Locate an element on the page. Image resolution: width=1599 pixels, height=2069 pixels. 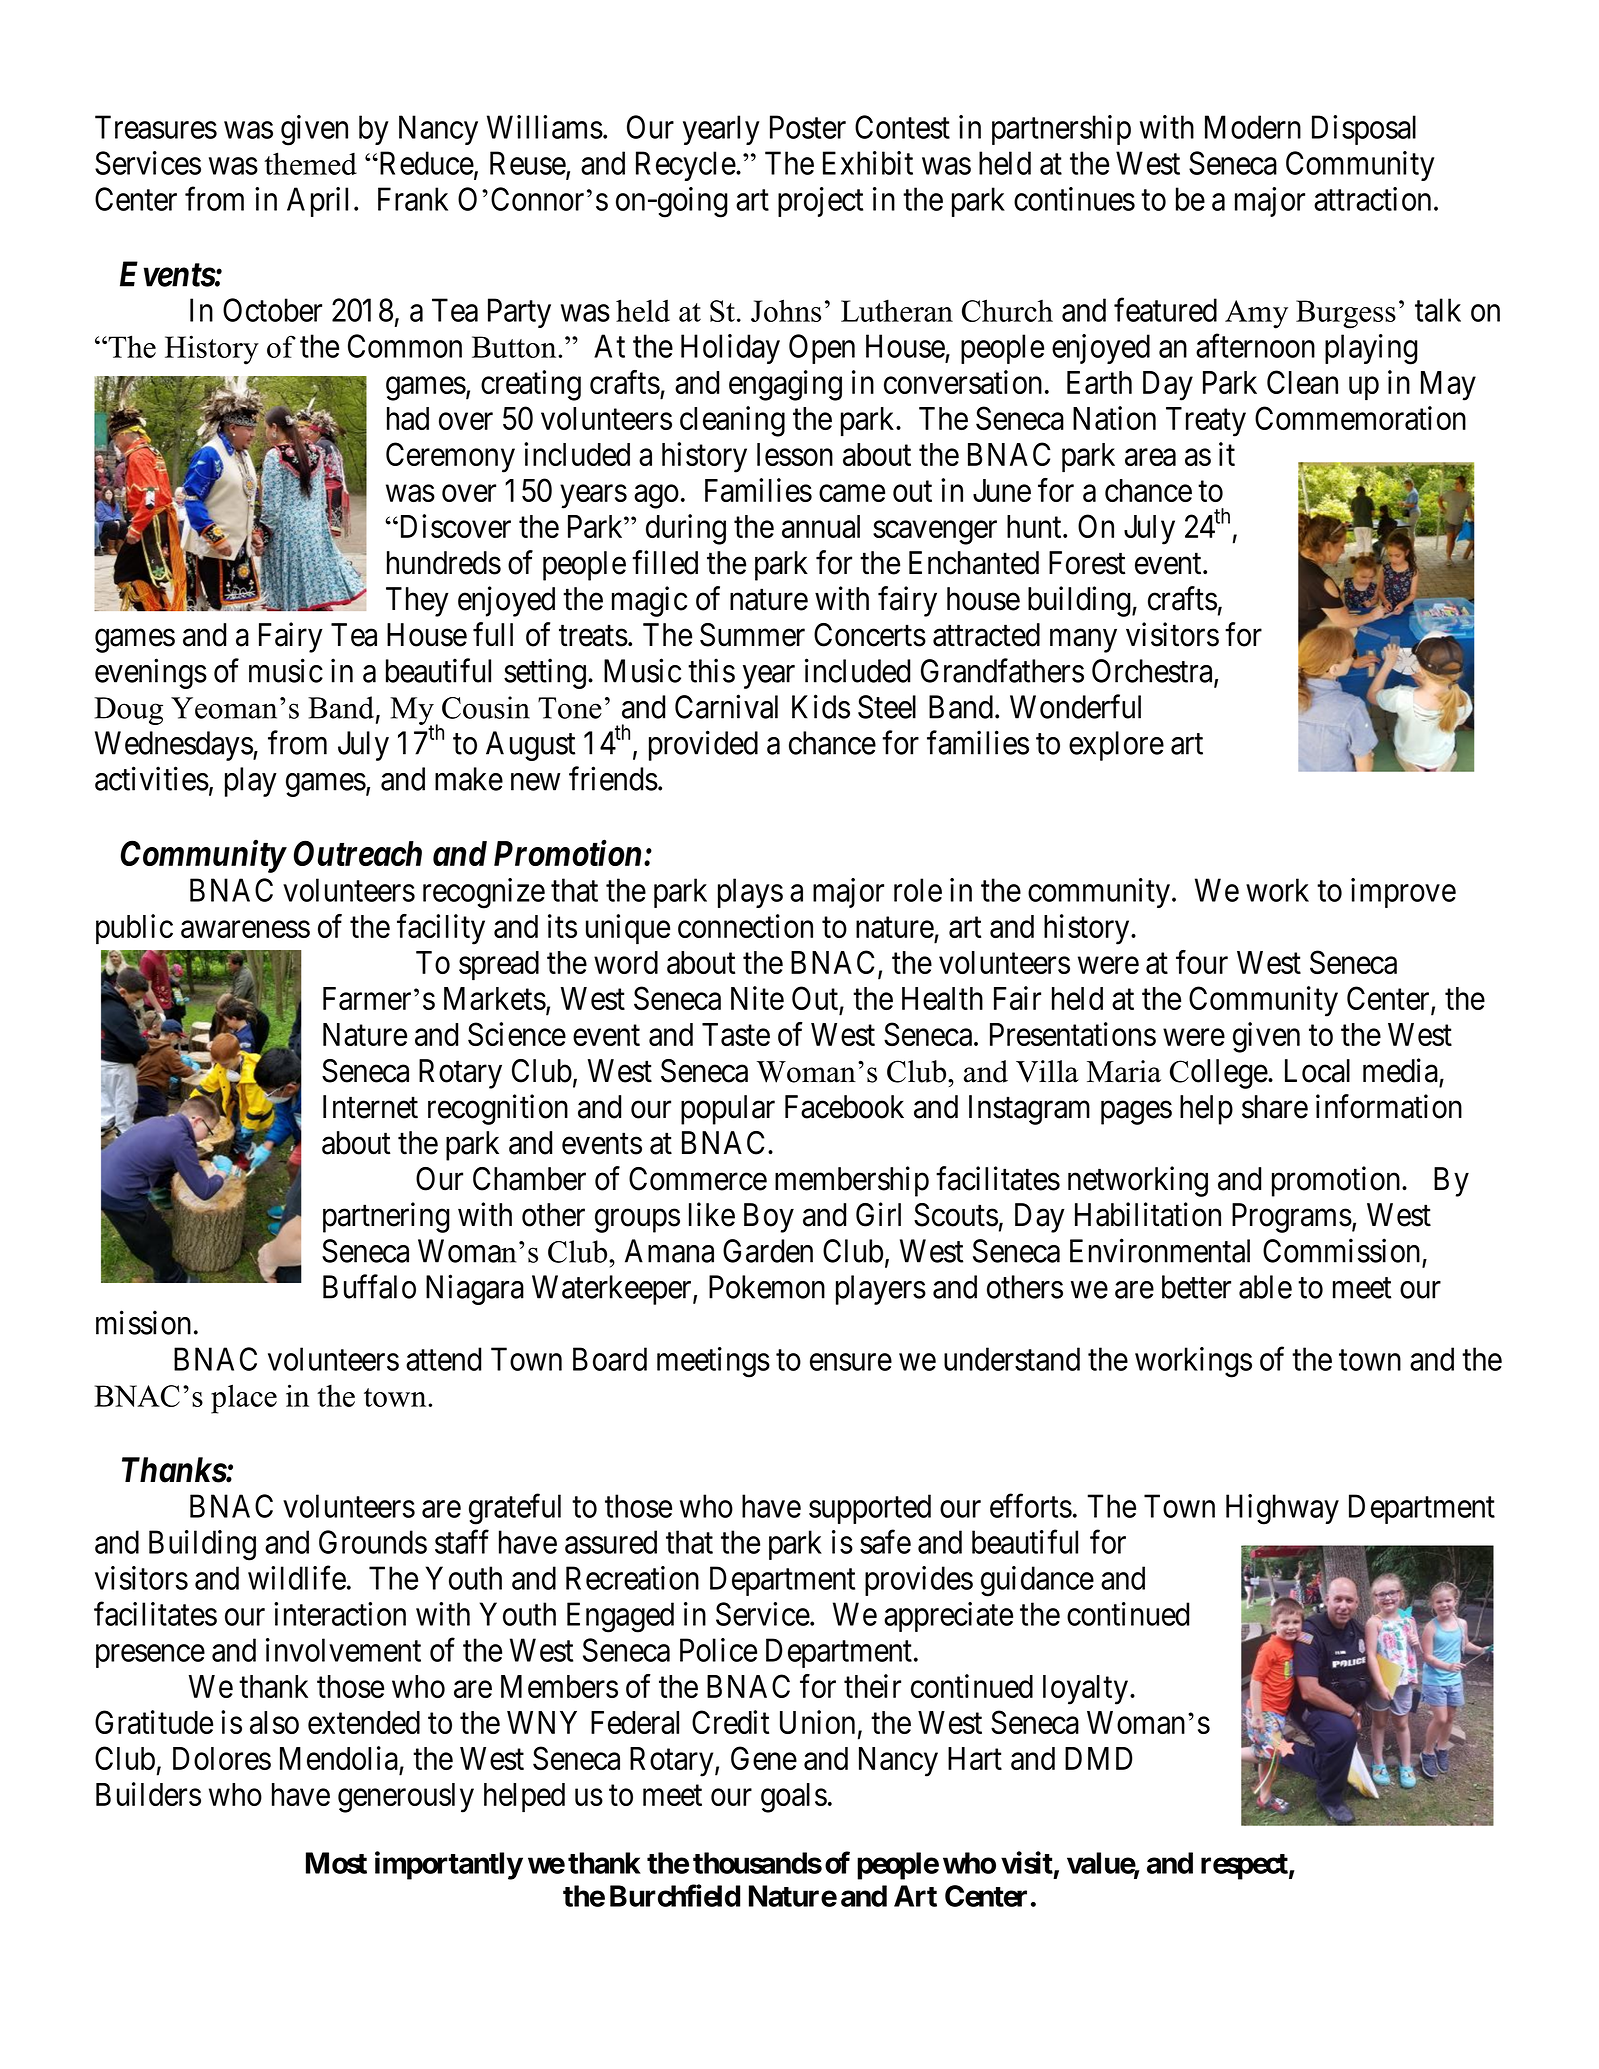
Most is located at coordinates (336, 1863).
